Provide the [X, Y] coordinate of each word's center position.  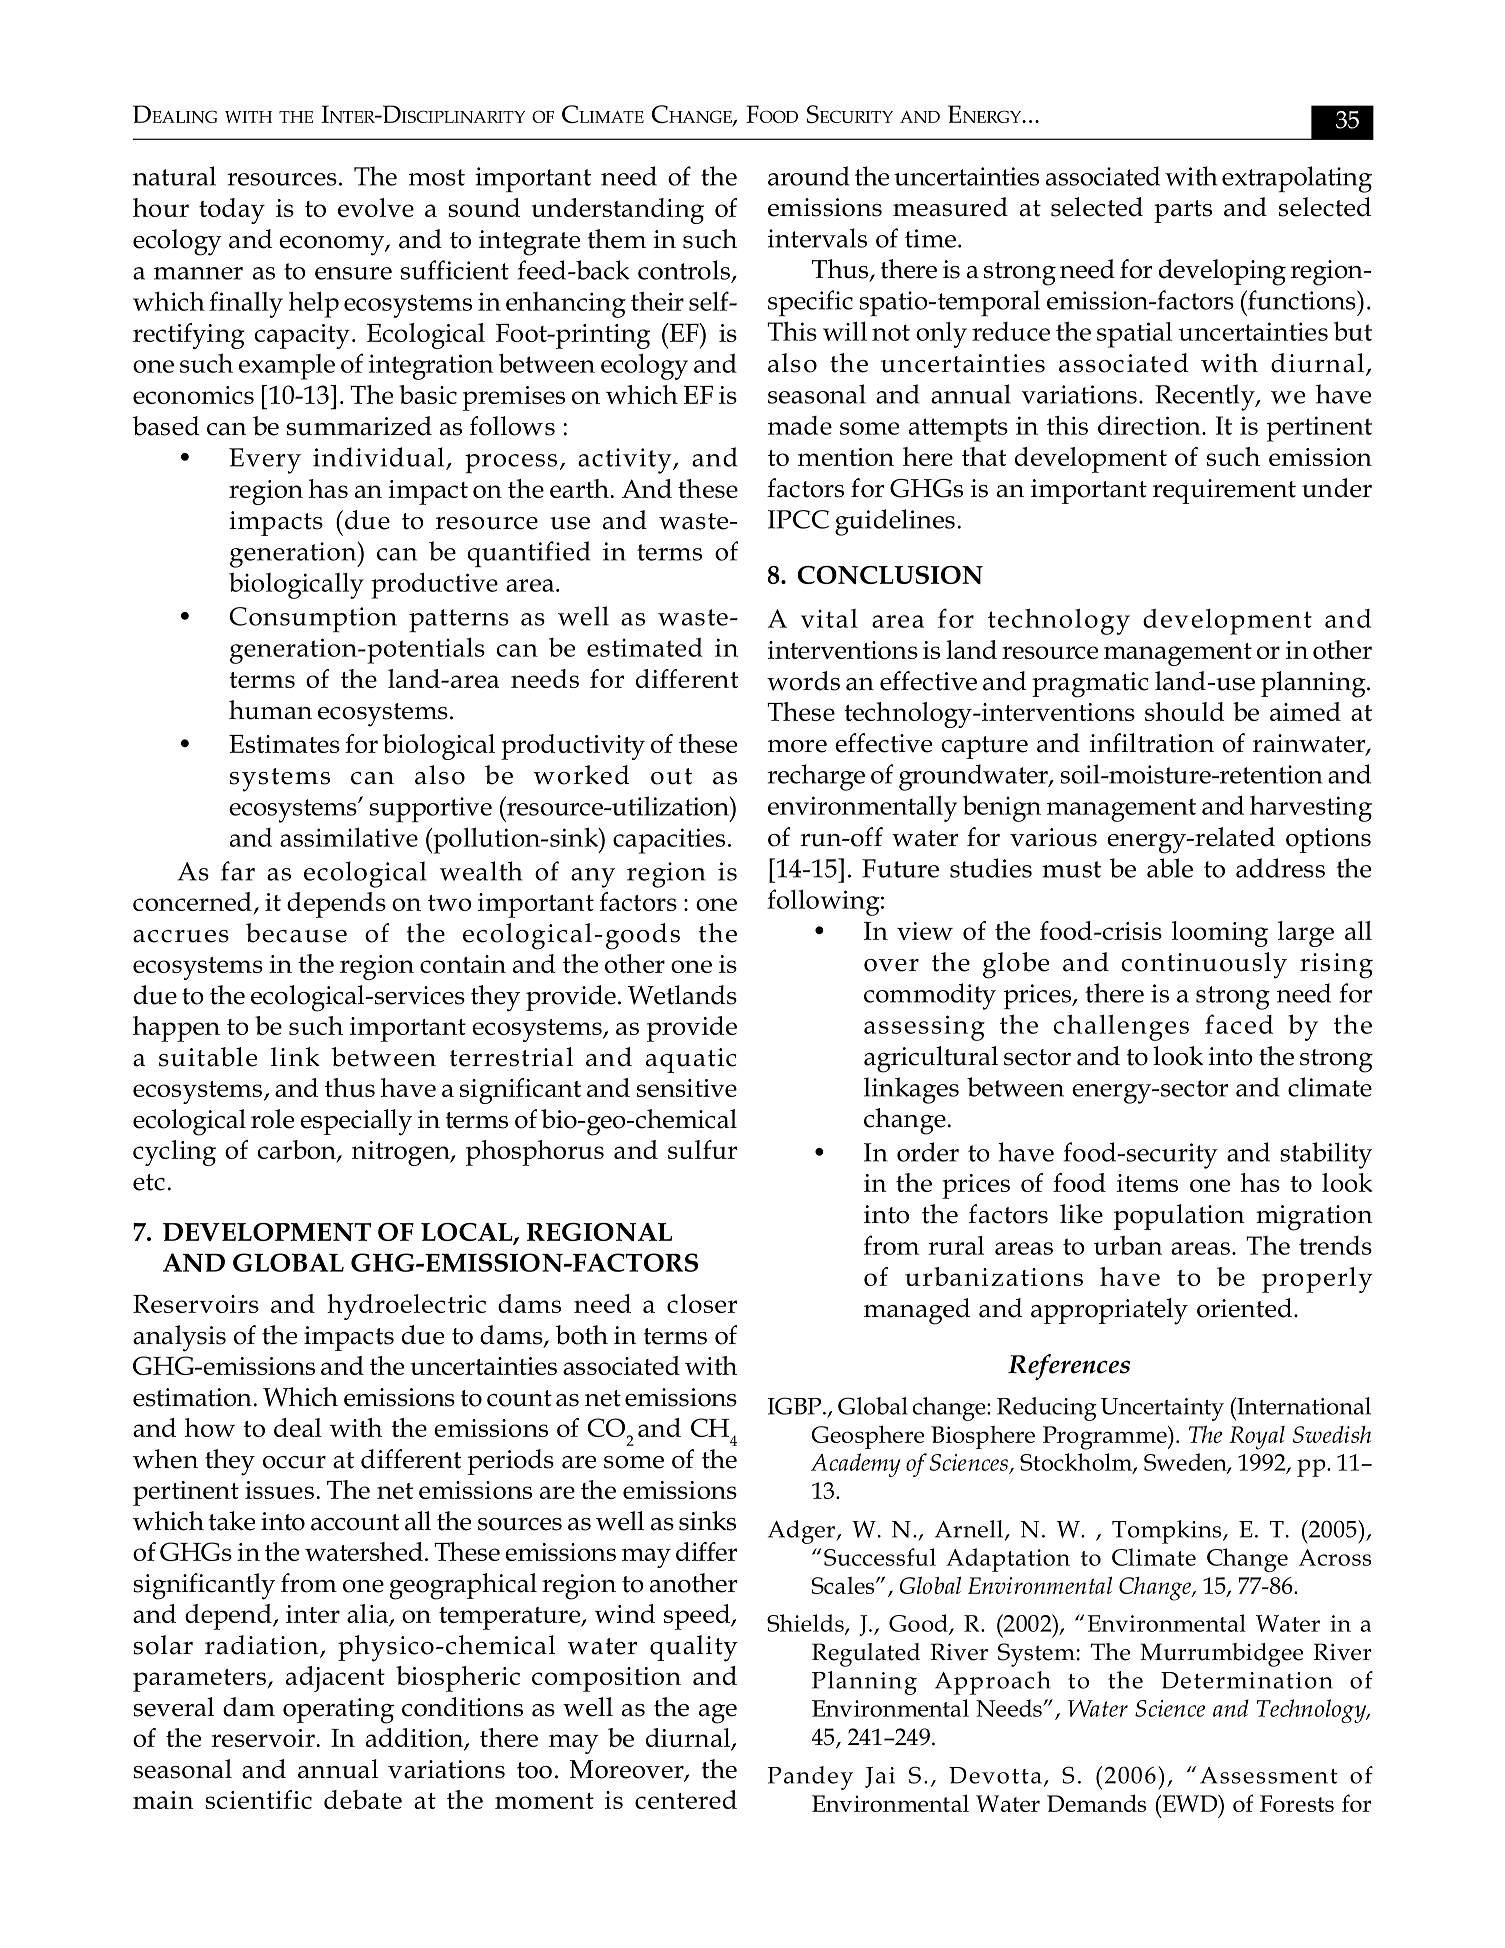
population [1179, 1217]
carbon [298, 1151]
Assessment [1268, 1775]
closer [702, 1303]
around [809, 176]
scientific [258, 1799]
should [1185, 711]
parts [1183, 211]
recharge [816, 777]
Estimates [284, 744]
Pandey [810, 1778]
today [232, 211]
